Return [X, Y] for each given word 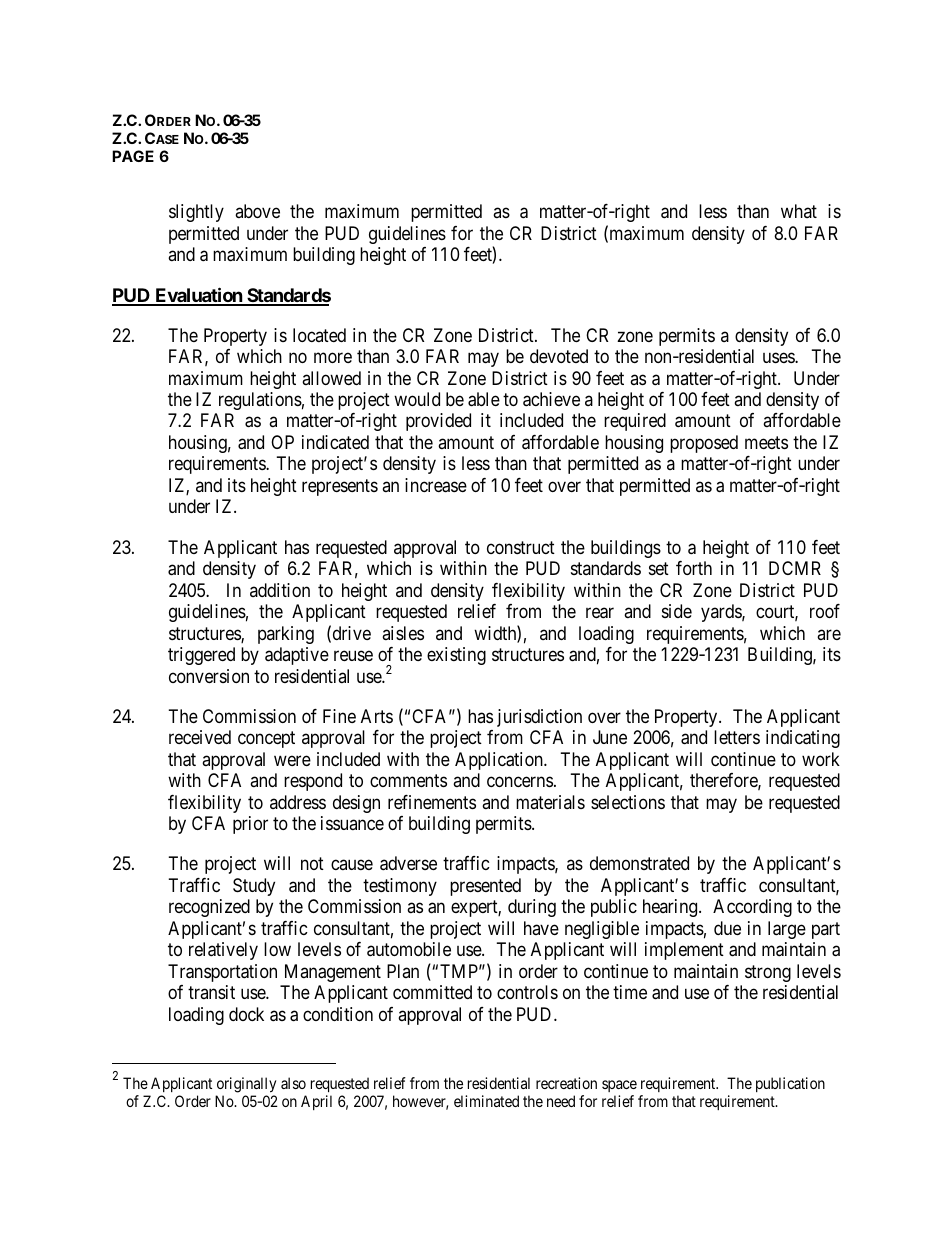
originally [246, 1085]
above [257, 211]
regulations [260, 401]
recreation [566, 1083]
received [200, 737]
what [799, 211]
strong [768, 973]
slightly [196, 213]
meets [766, 442]
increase [436, 485]
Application [500, 761]
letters [737, 737]
